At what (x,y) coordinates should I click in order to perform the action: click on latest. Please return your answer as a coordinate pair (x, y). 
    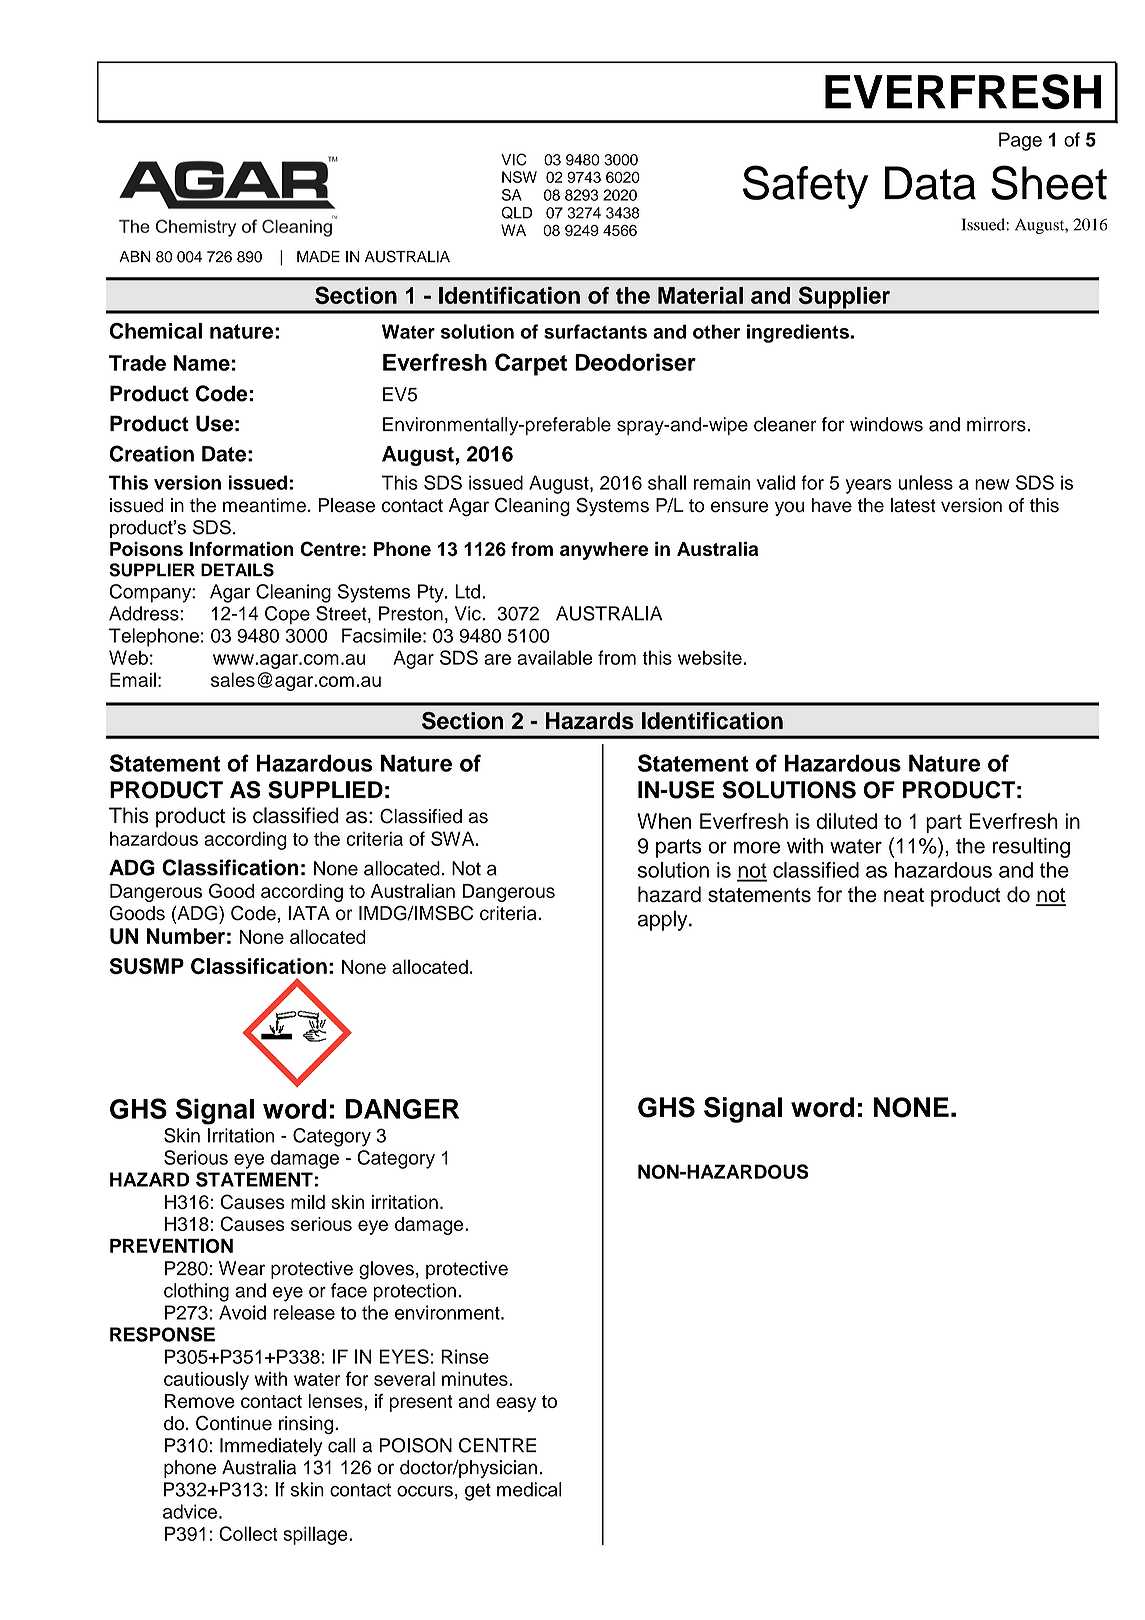
    Looking at the image, I should click on (913, 505).
